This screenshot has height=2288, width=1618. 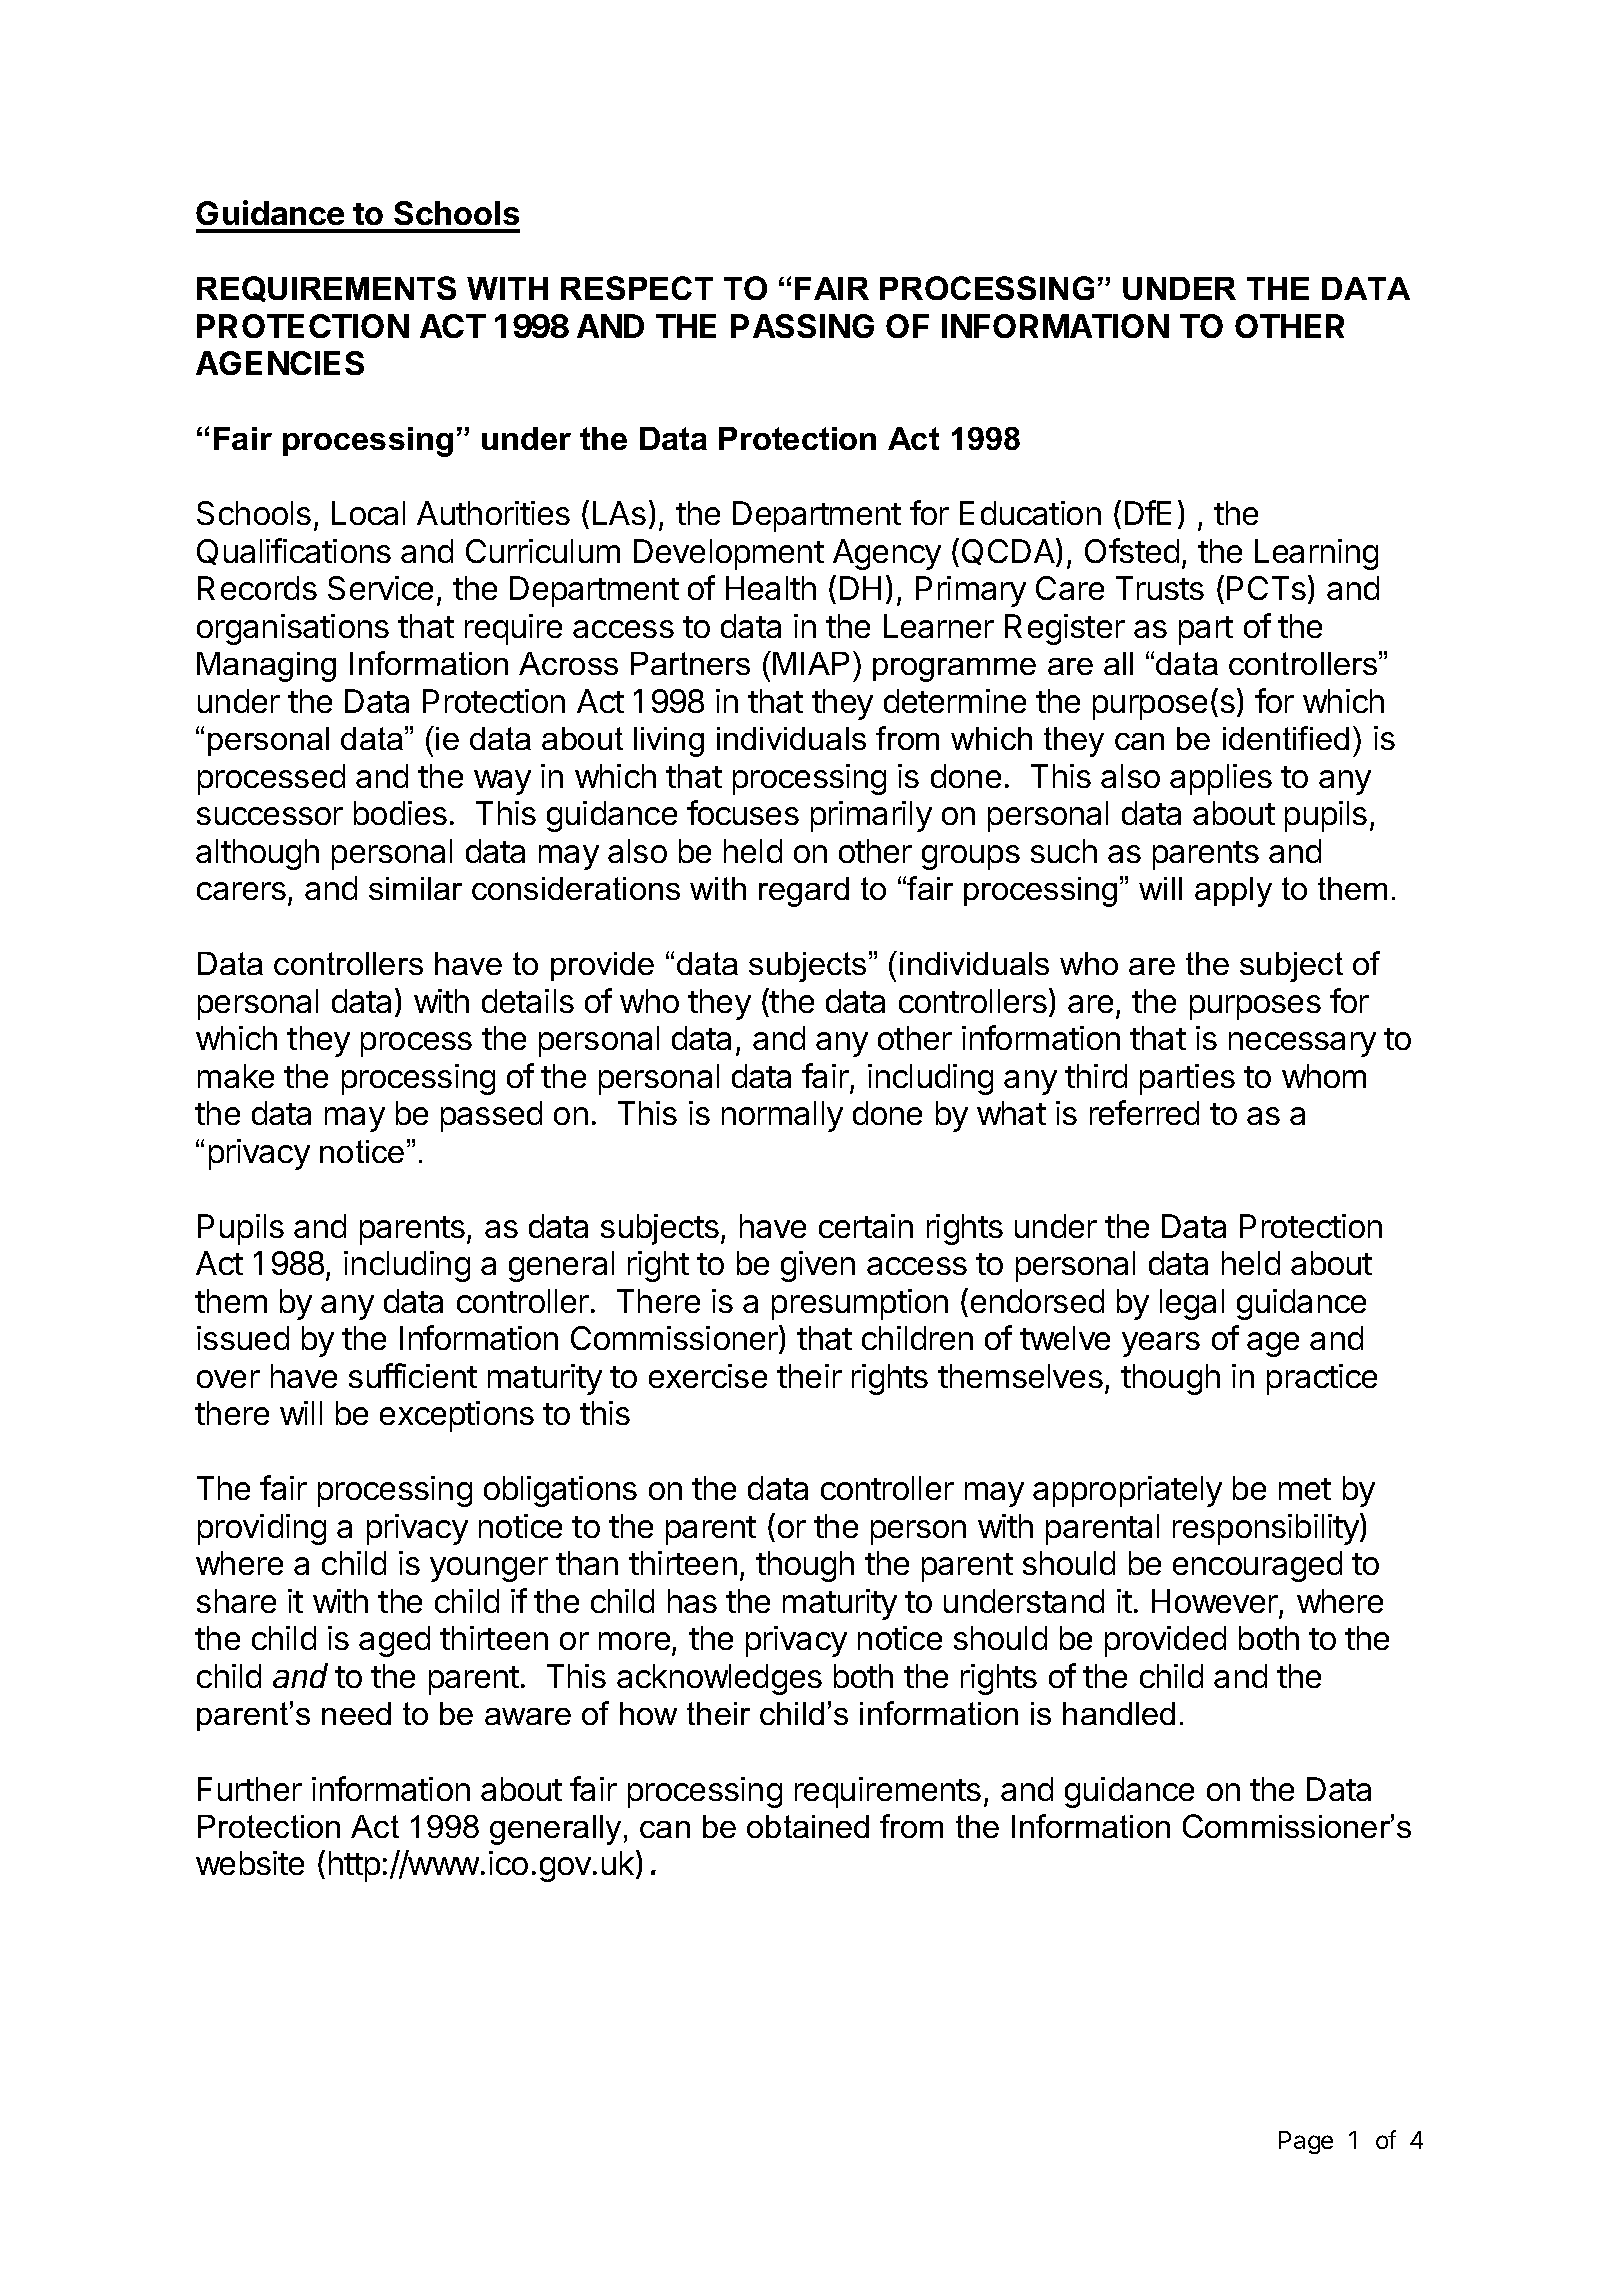 What do you see at coordinates (802, 326) in the screenshot?
I see `PASSING` at bounding box center [802, 326].
